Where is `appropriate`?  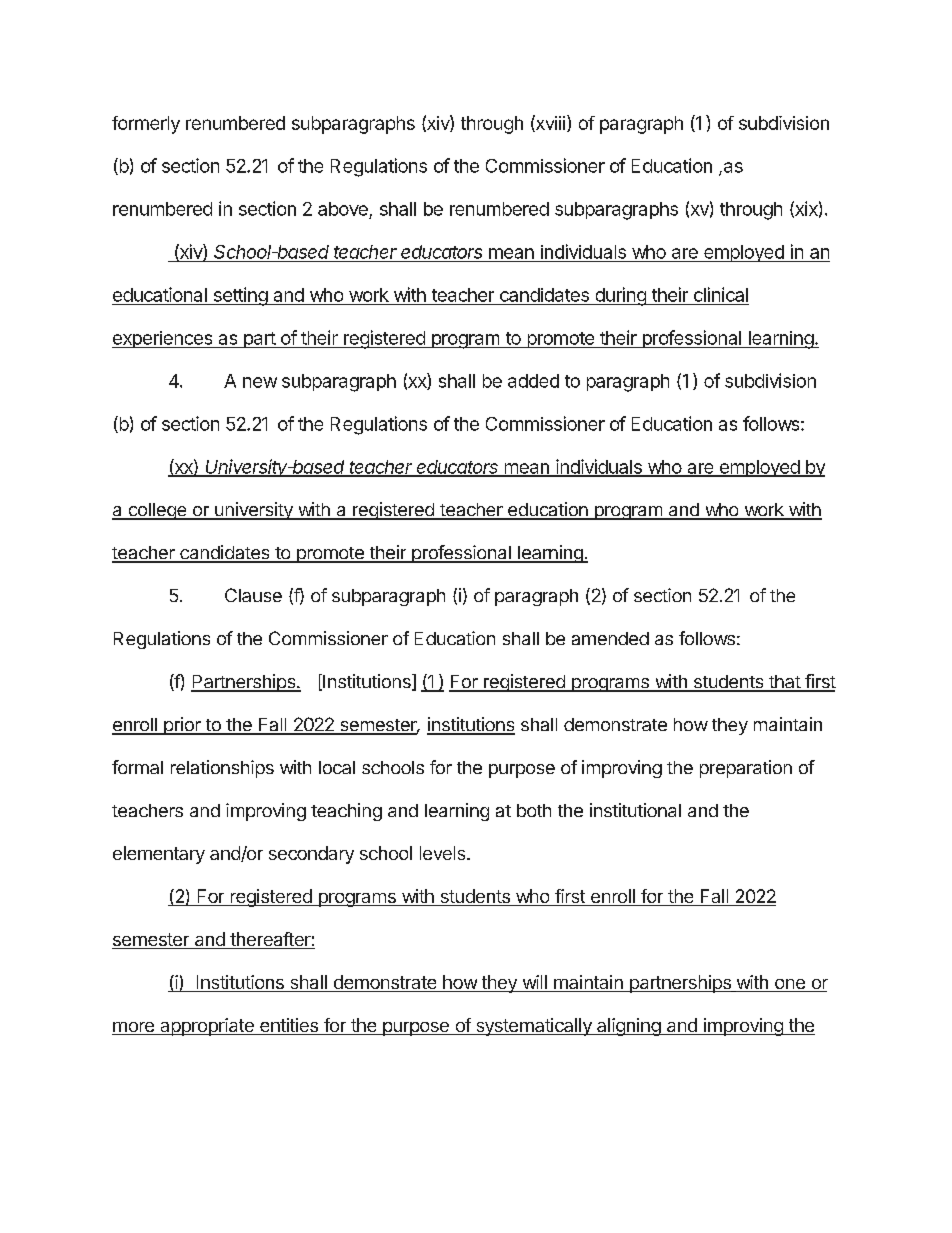
appropriate is located at coordinates (207, 1027).
